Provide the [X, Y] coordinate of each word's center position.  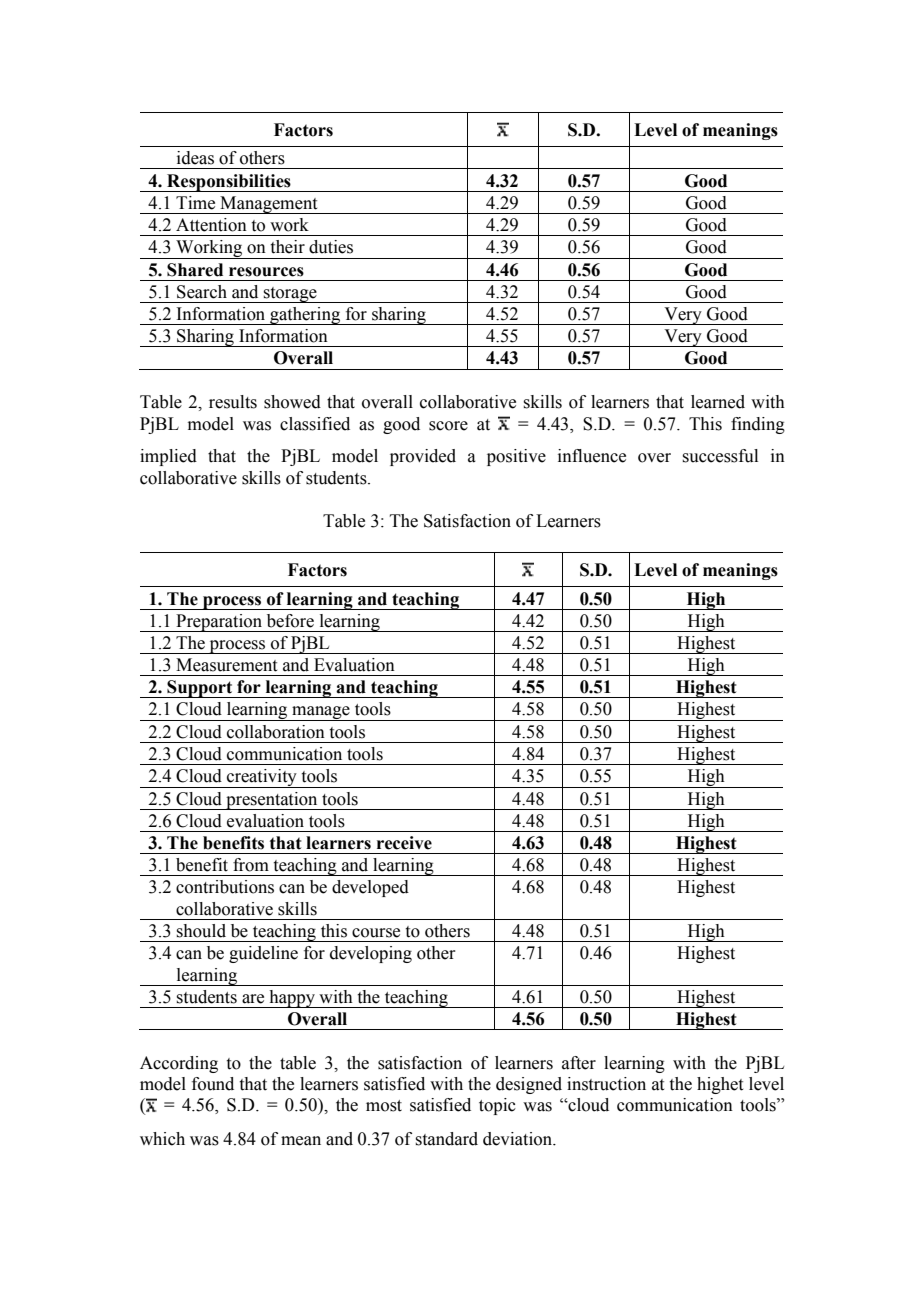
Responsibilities [229, 183]
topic [497, 1106]
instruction [606, 1084]
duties [331, 247]
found [213, 1084]
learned [718, 402]
